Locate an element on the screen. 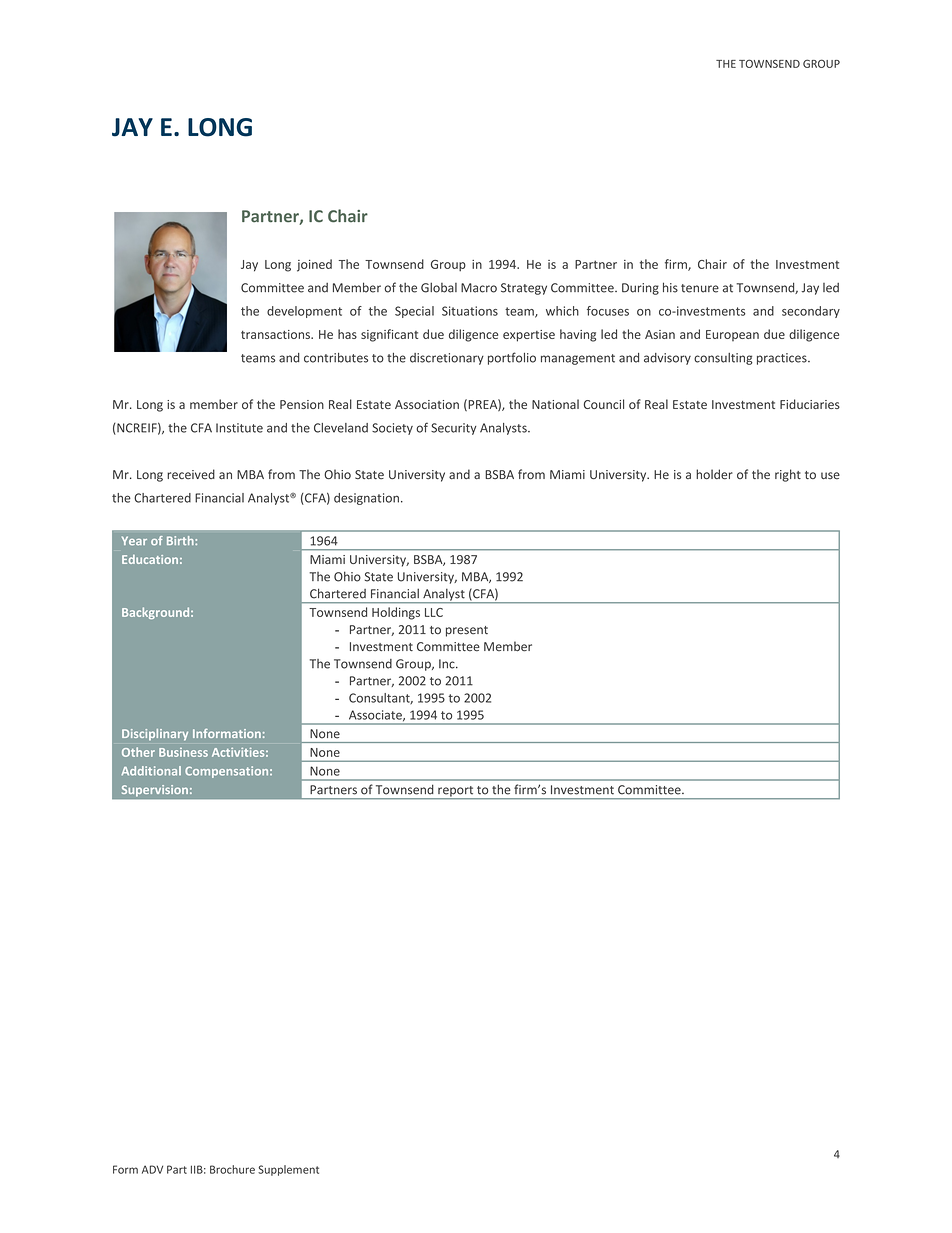 The image size is (952, 1233). tenure is located at coordinates (700, 288).
